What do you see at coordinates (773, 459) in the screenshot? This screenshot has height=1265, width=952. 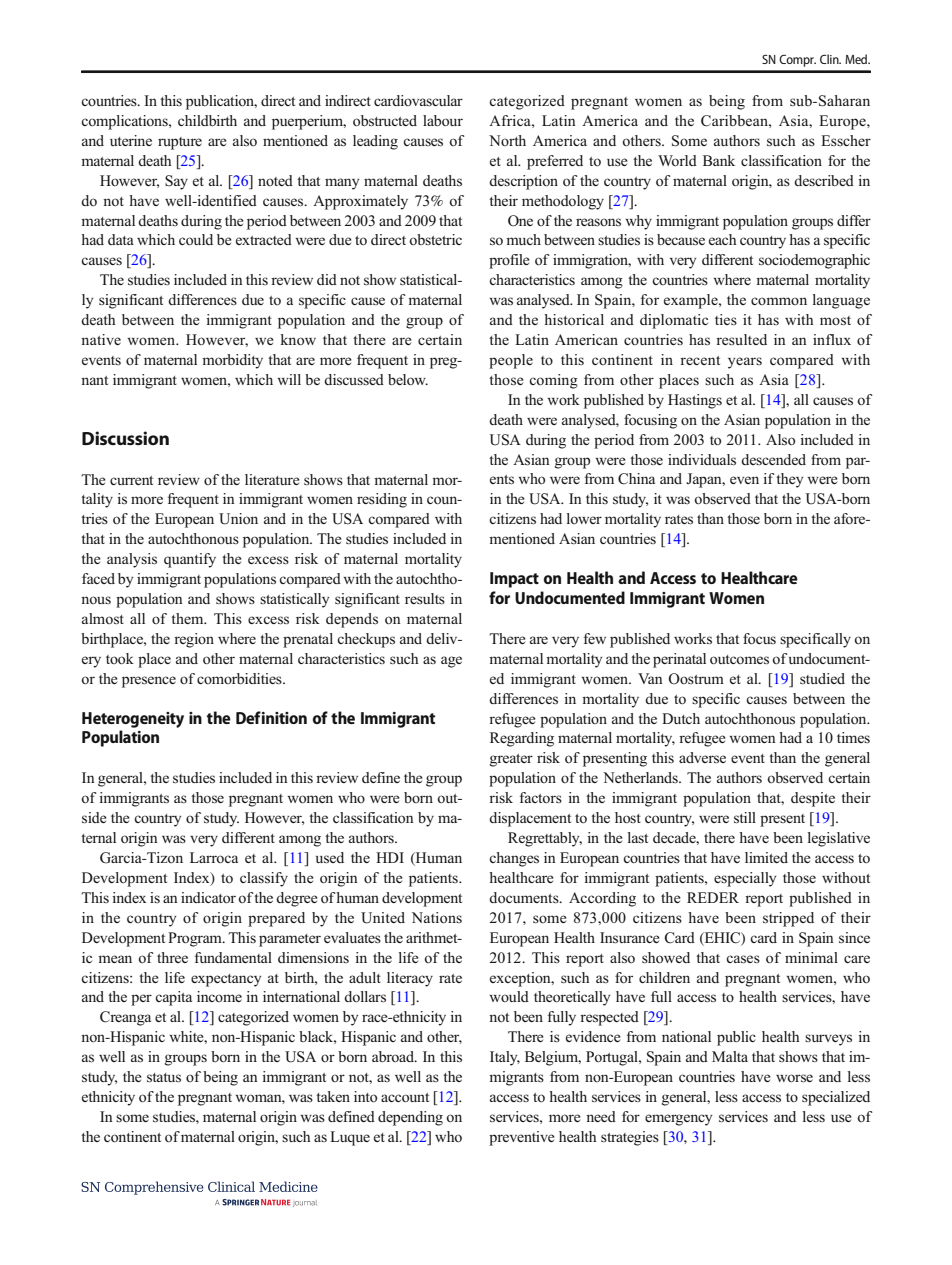 I see `descended` at bounding box center [773, 459].
